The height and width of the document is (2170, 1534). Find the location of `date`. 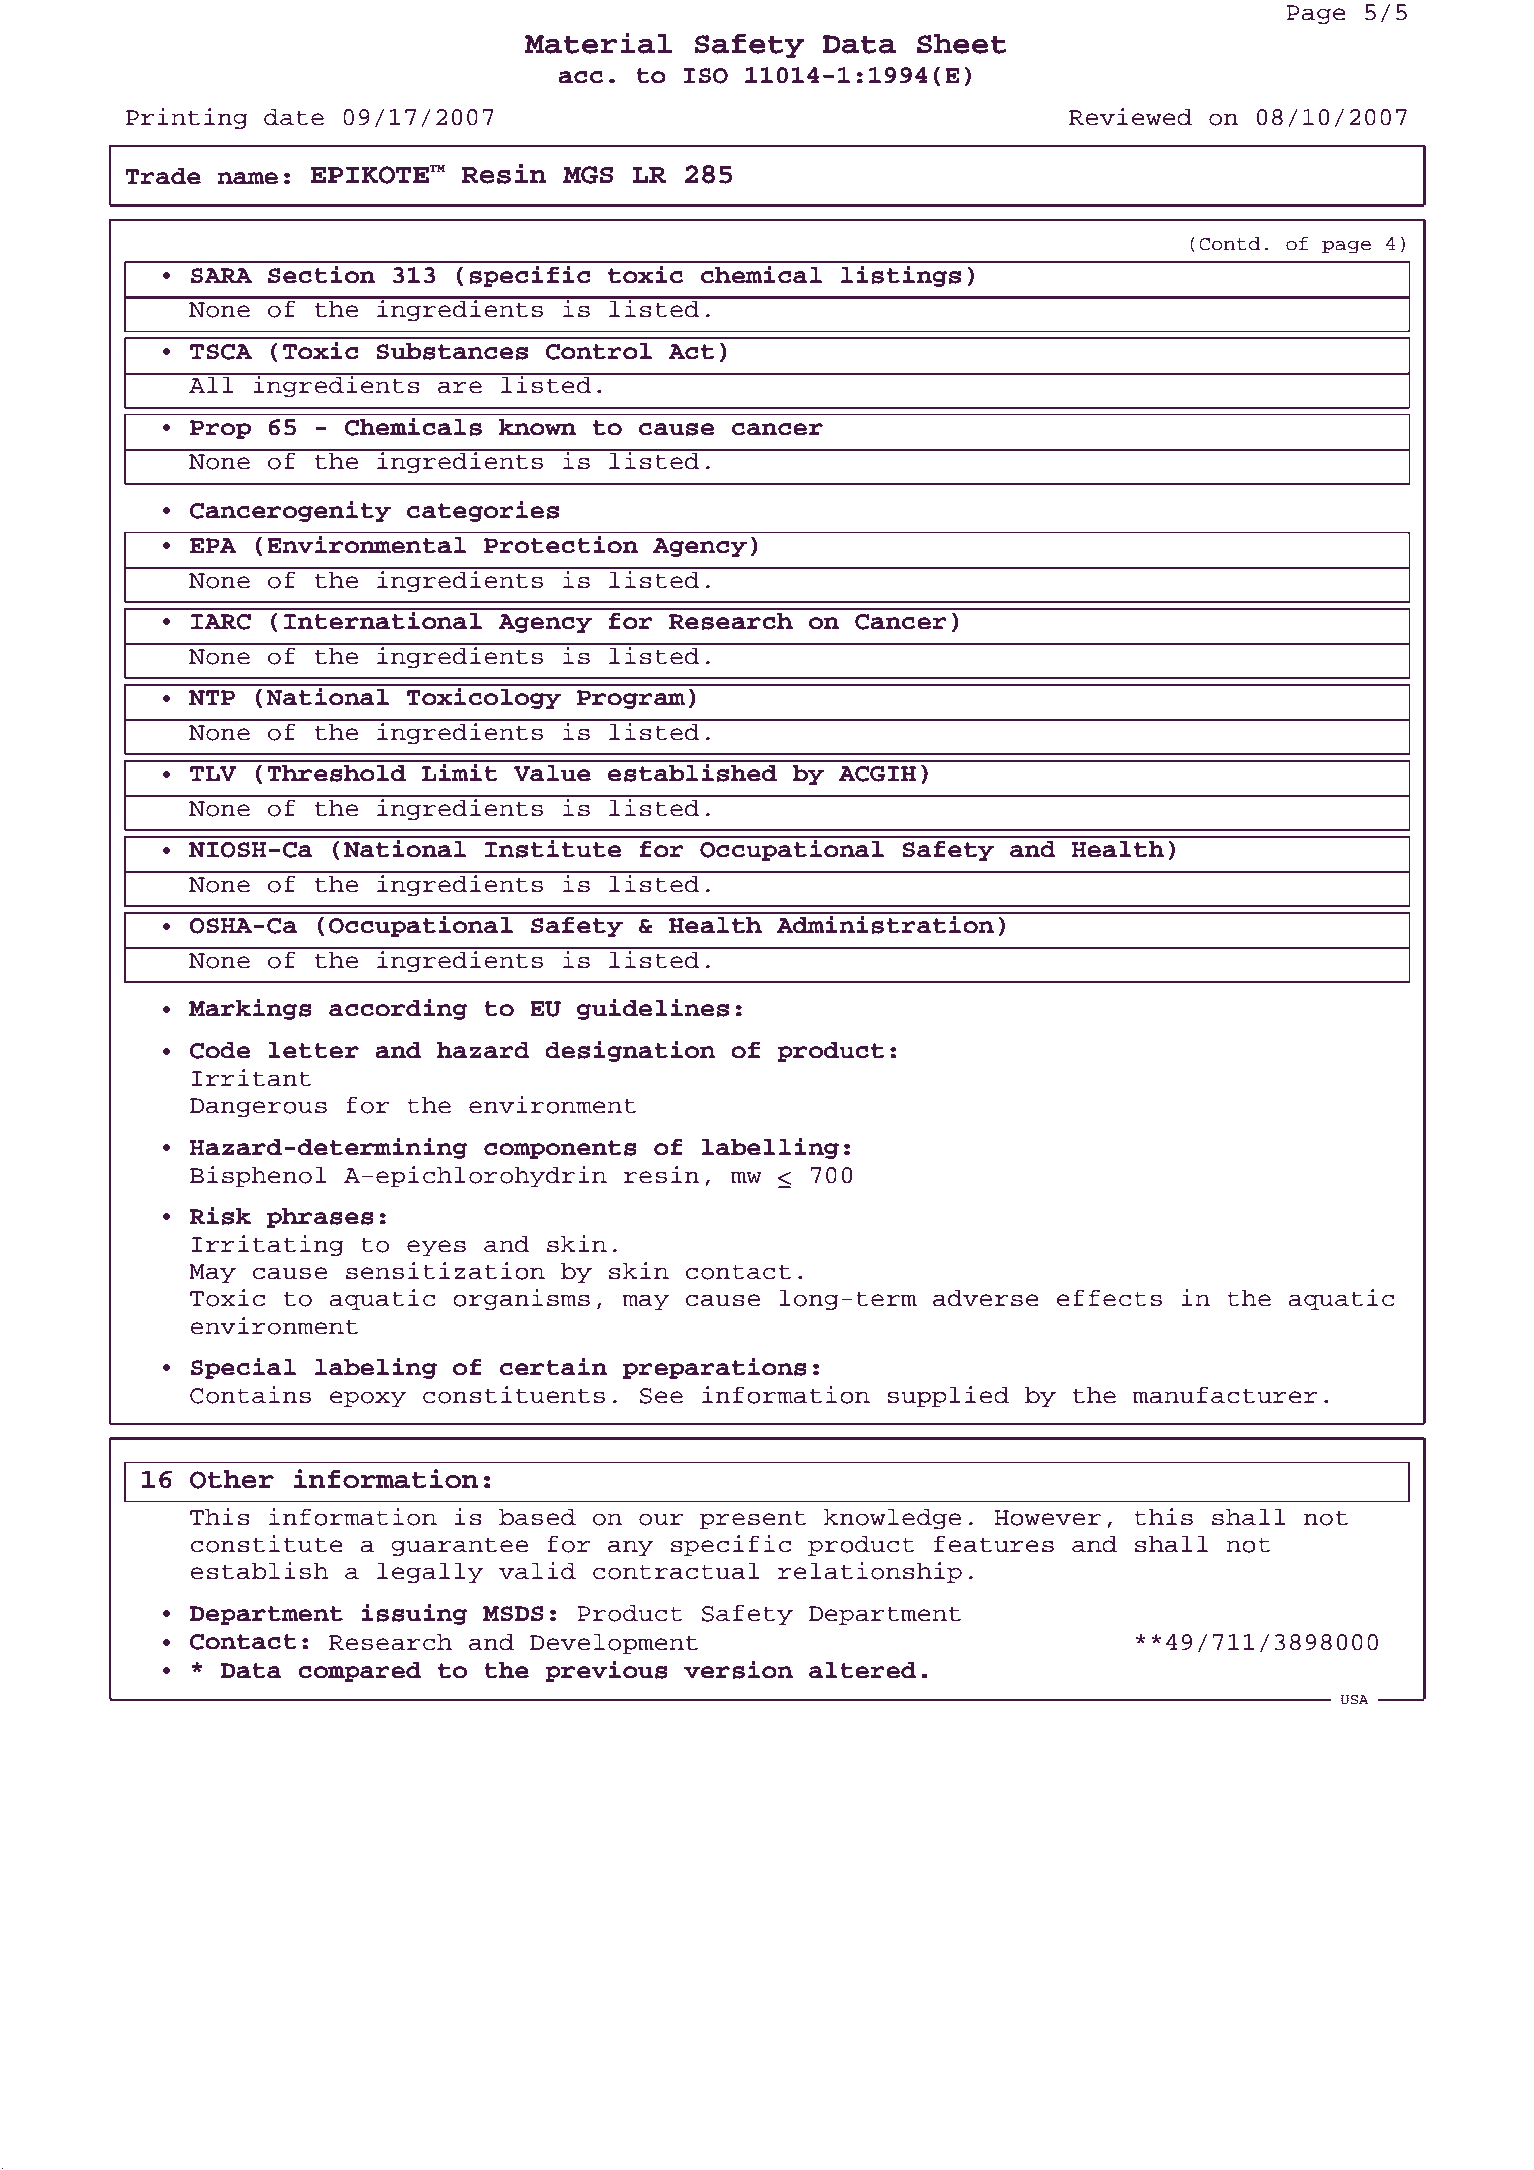

date is located at coordinates (294, 117).
